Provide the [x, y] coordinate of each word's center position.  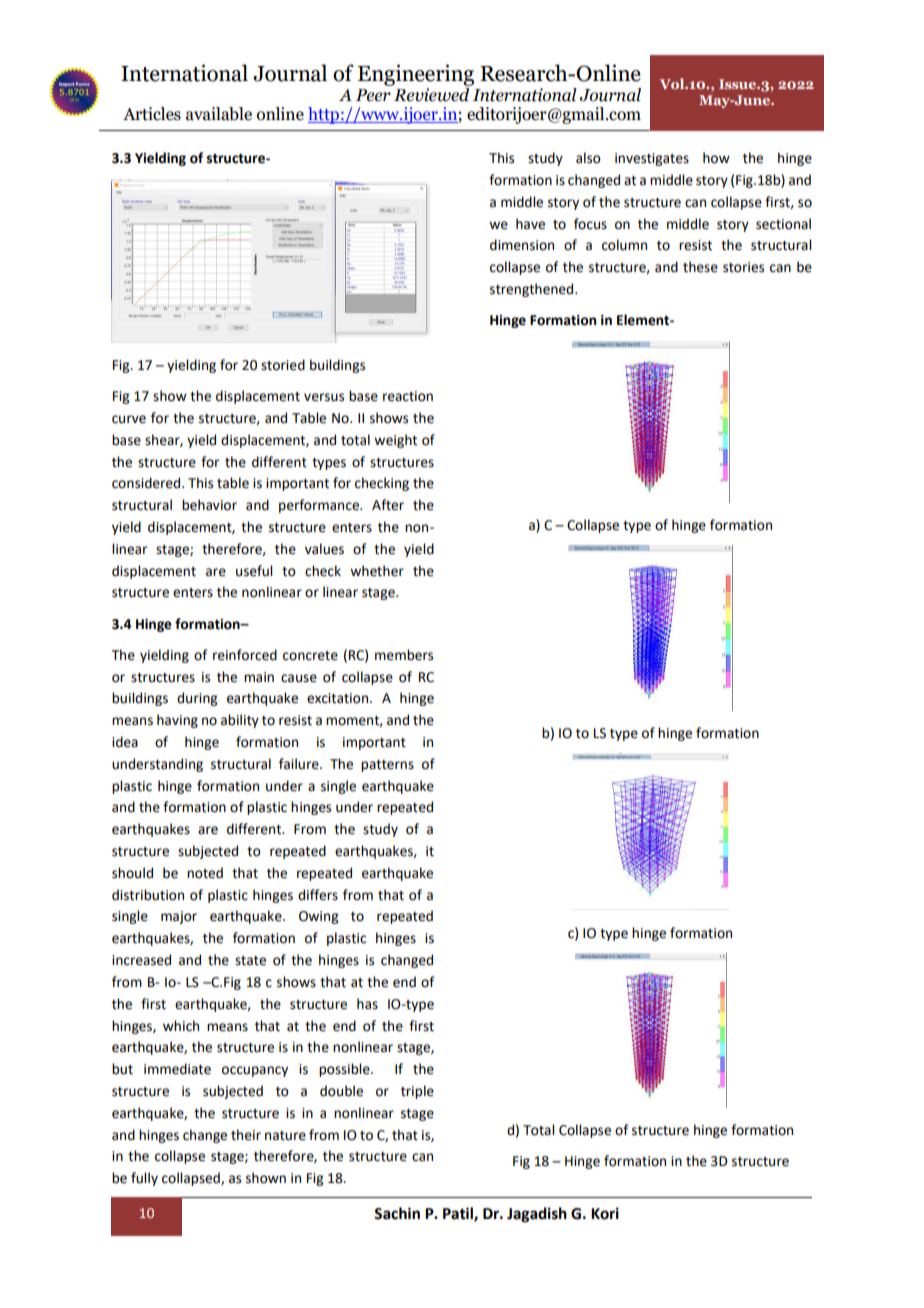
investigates [652, 159]
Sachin [397, 1213]
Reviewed [431, 95]
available [219, 114]
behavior [209, 505]
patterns [387, 766]
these [700, 267]
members [404, 655]
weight [395, 441]
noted [205, 873]
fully [144, 1179]
